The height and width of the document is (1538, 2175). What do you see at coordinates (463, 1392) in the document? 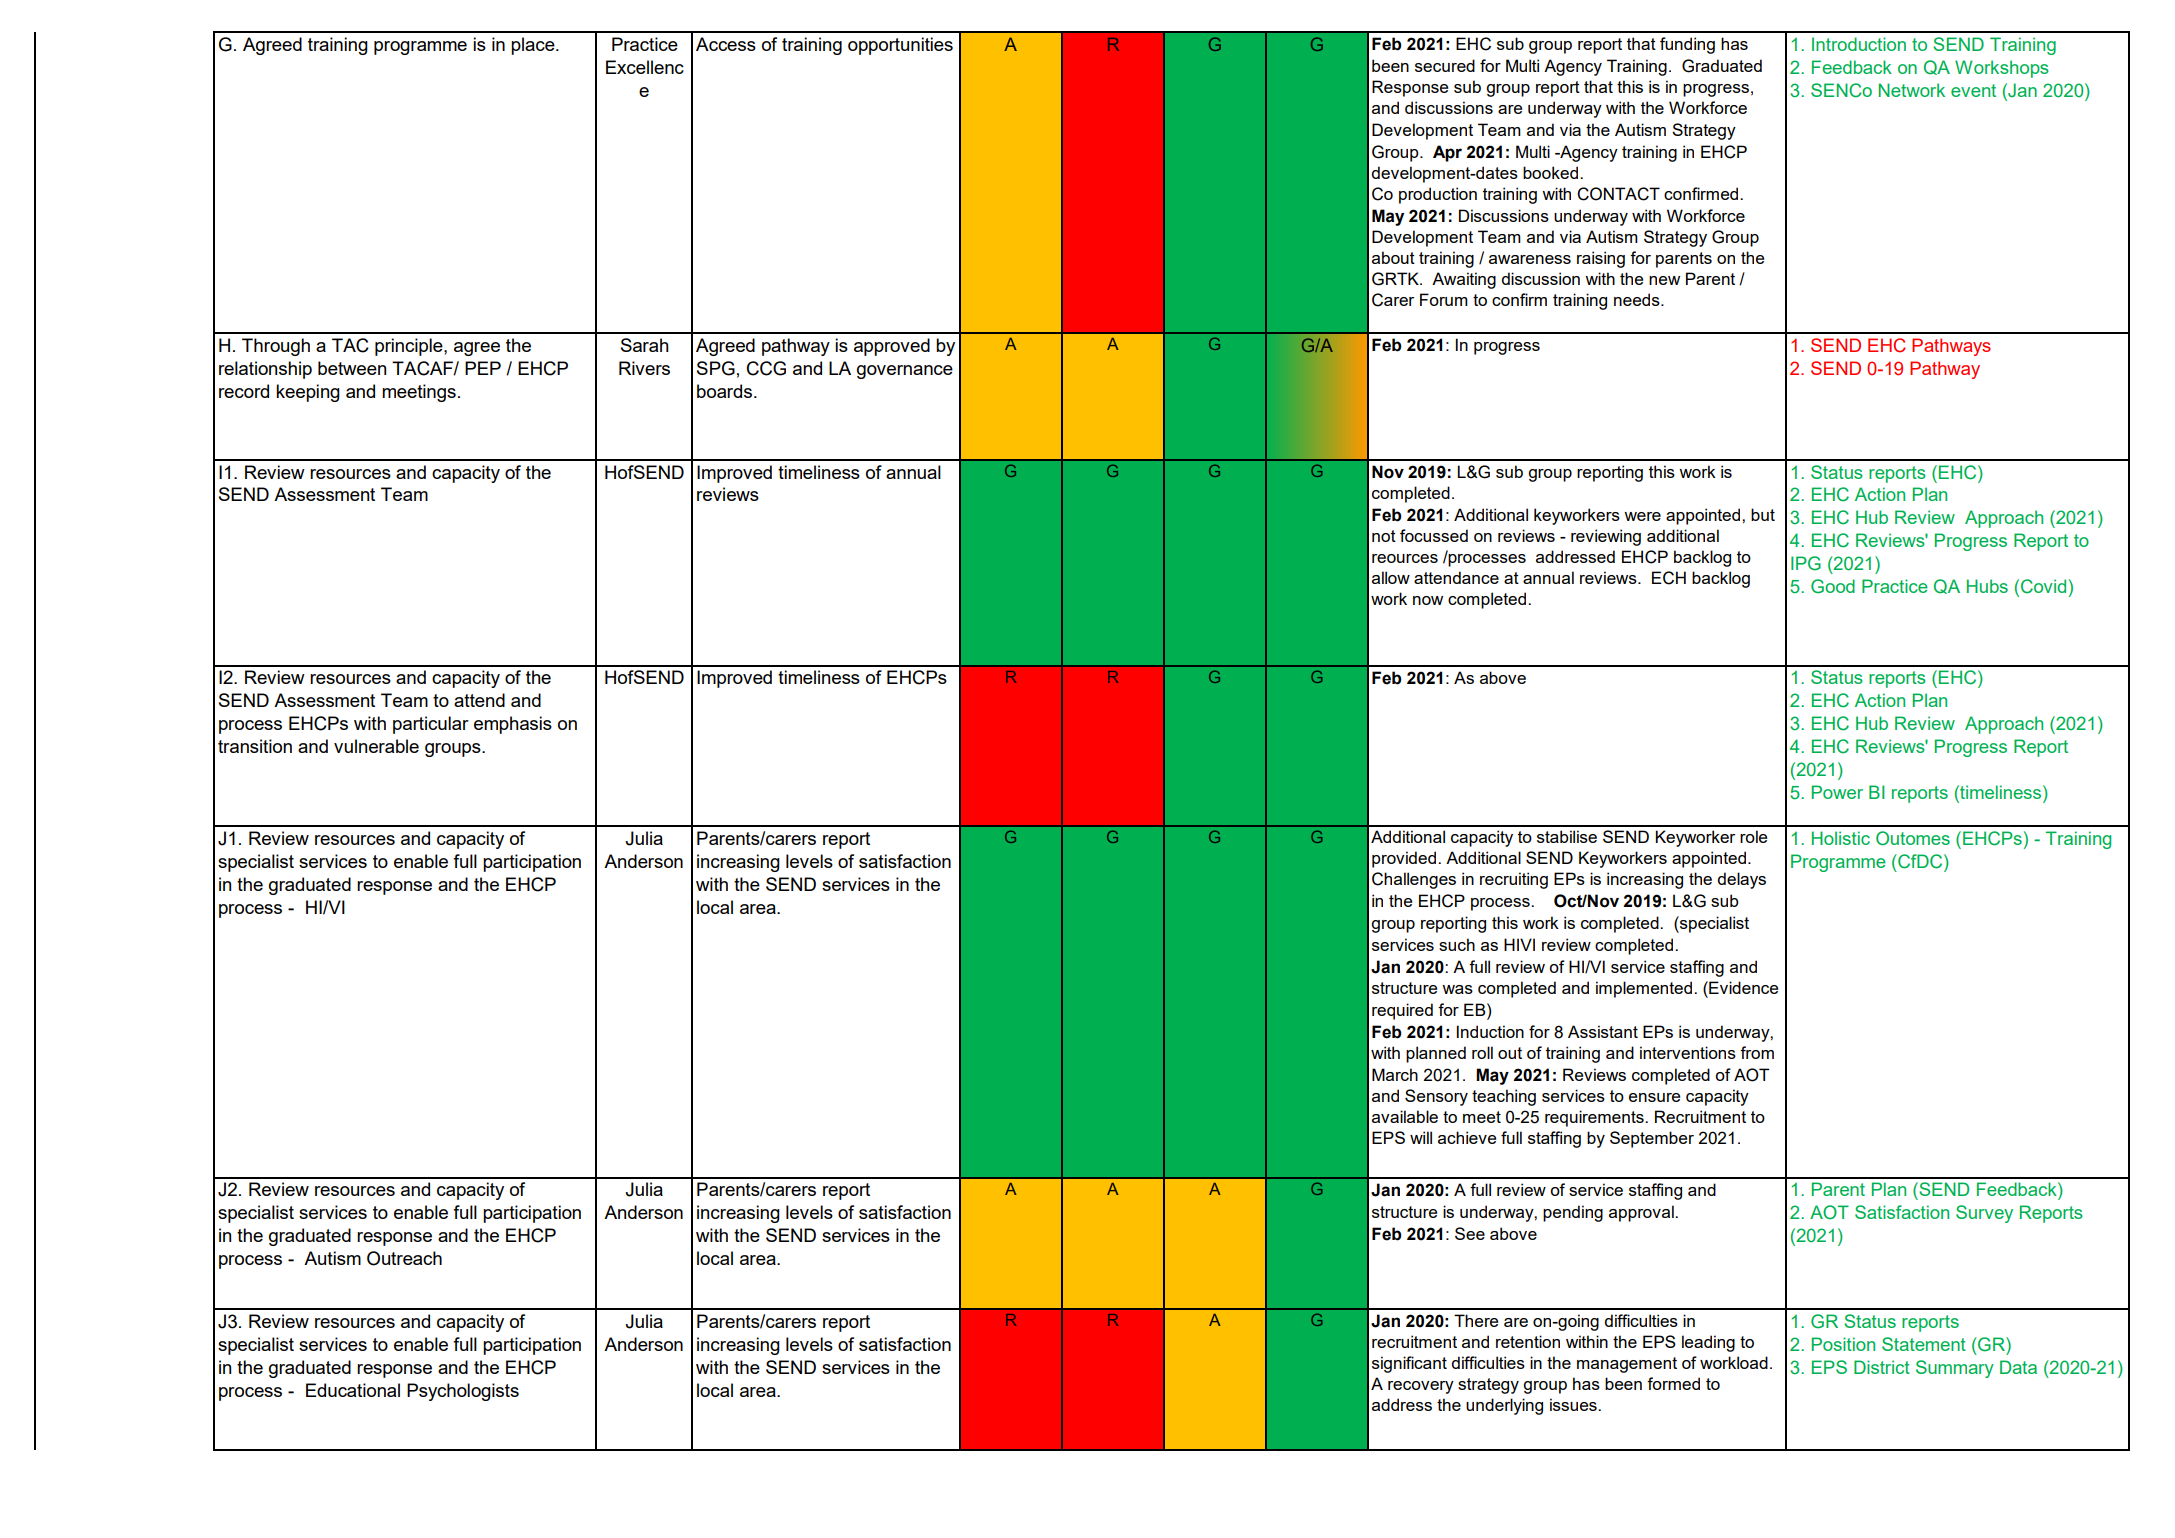
I see `Psychologists` at bounding box center [463, 1392].
